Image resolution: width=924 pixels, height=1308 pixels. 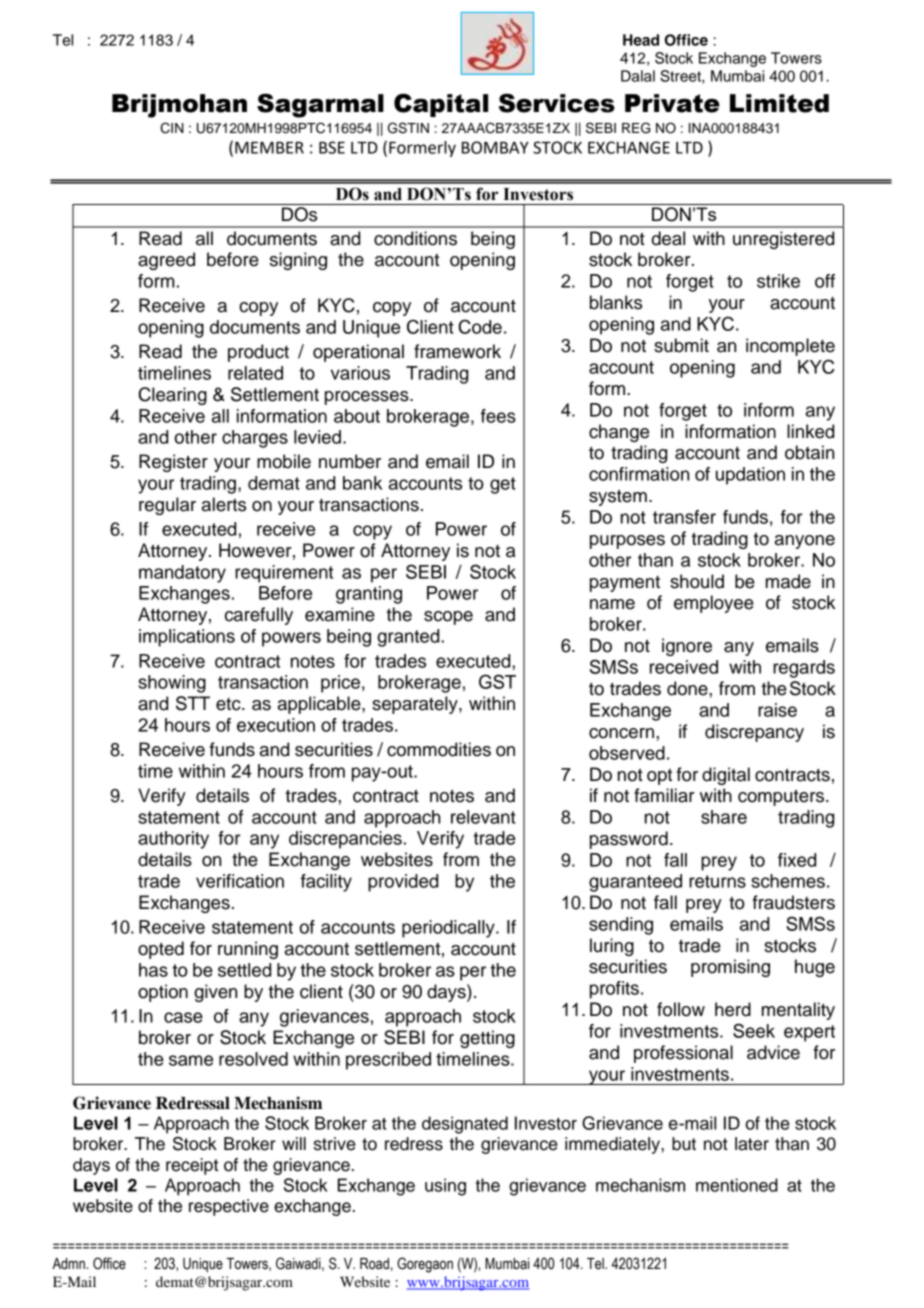 I want to click on Limited, so click(x=779, y=103).
